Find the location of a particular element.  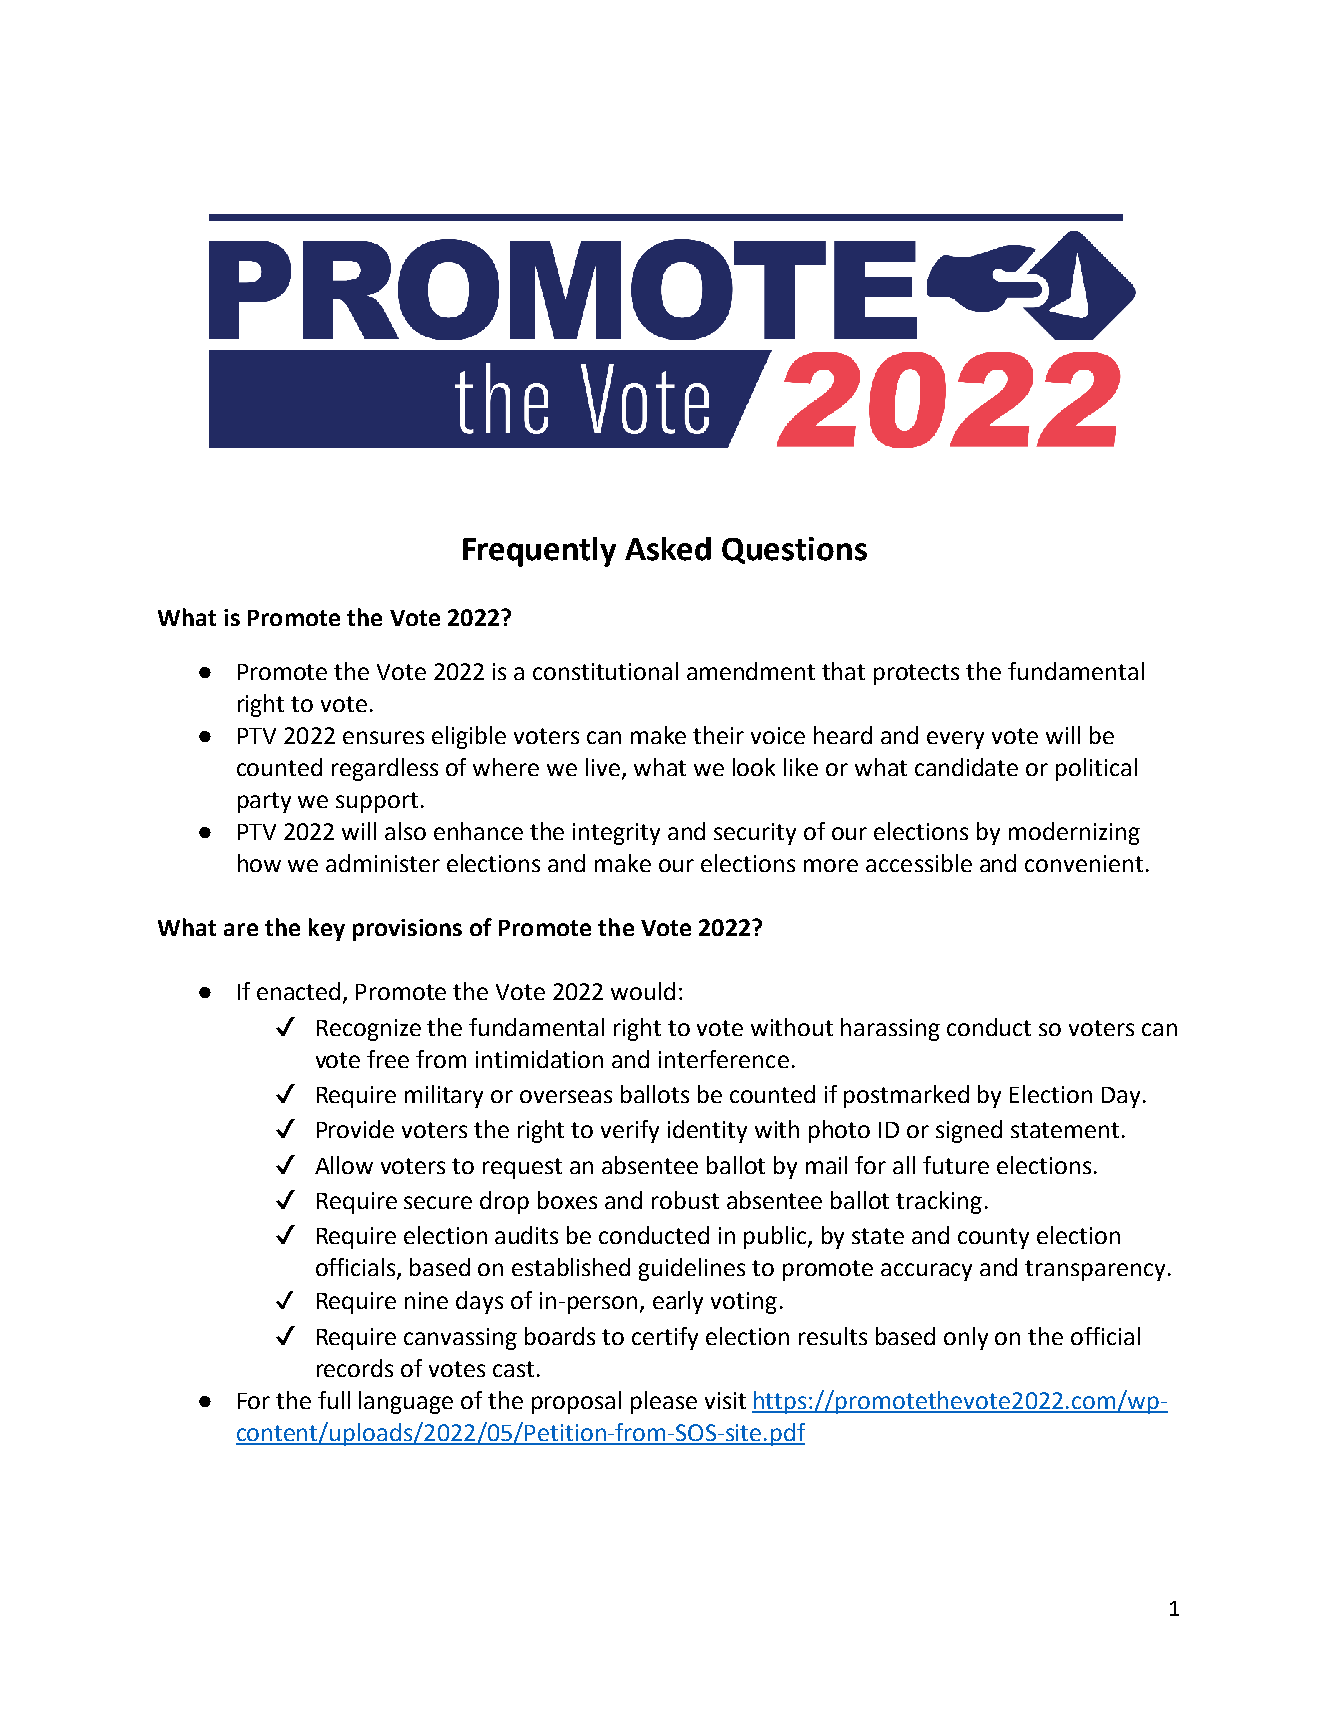

would is located at coordinates (643, 991).
